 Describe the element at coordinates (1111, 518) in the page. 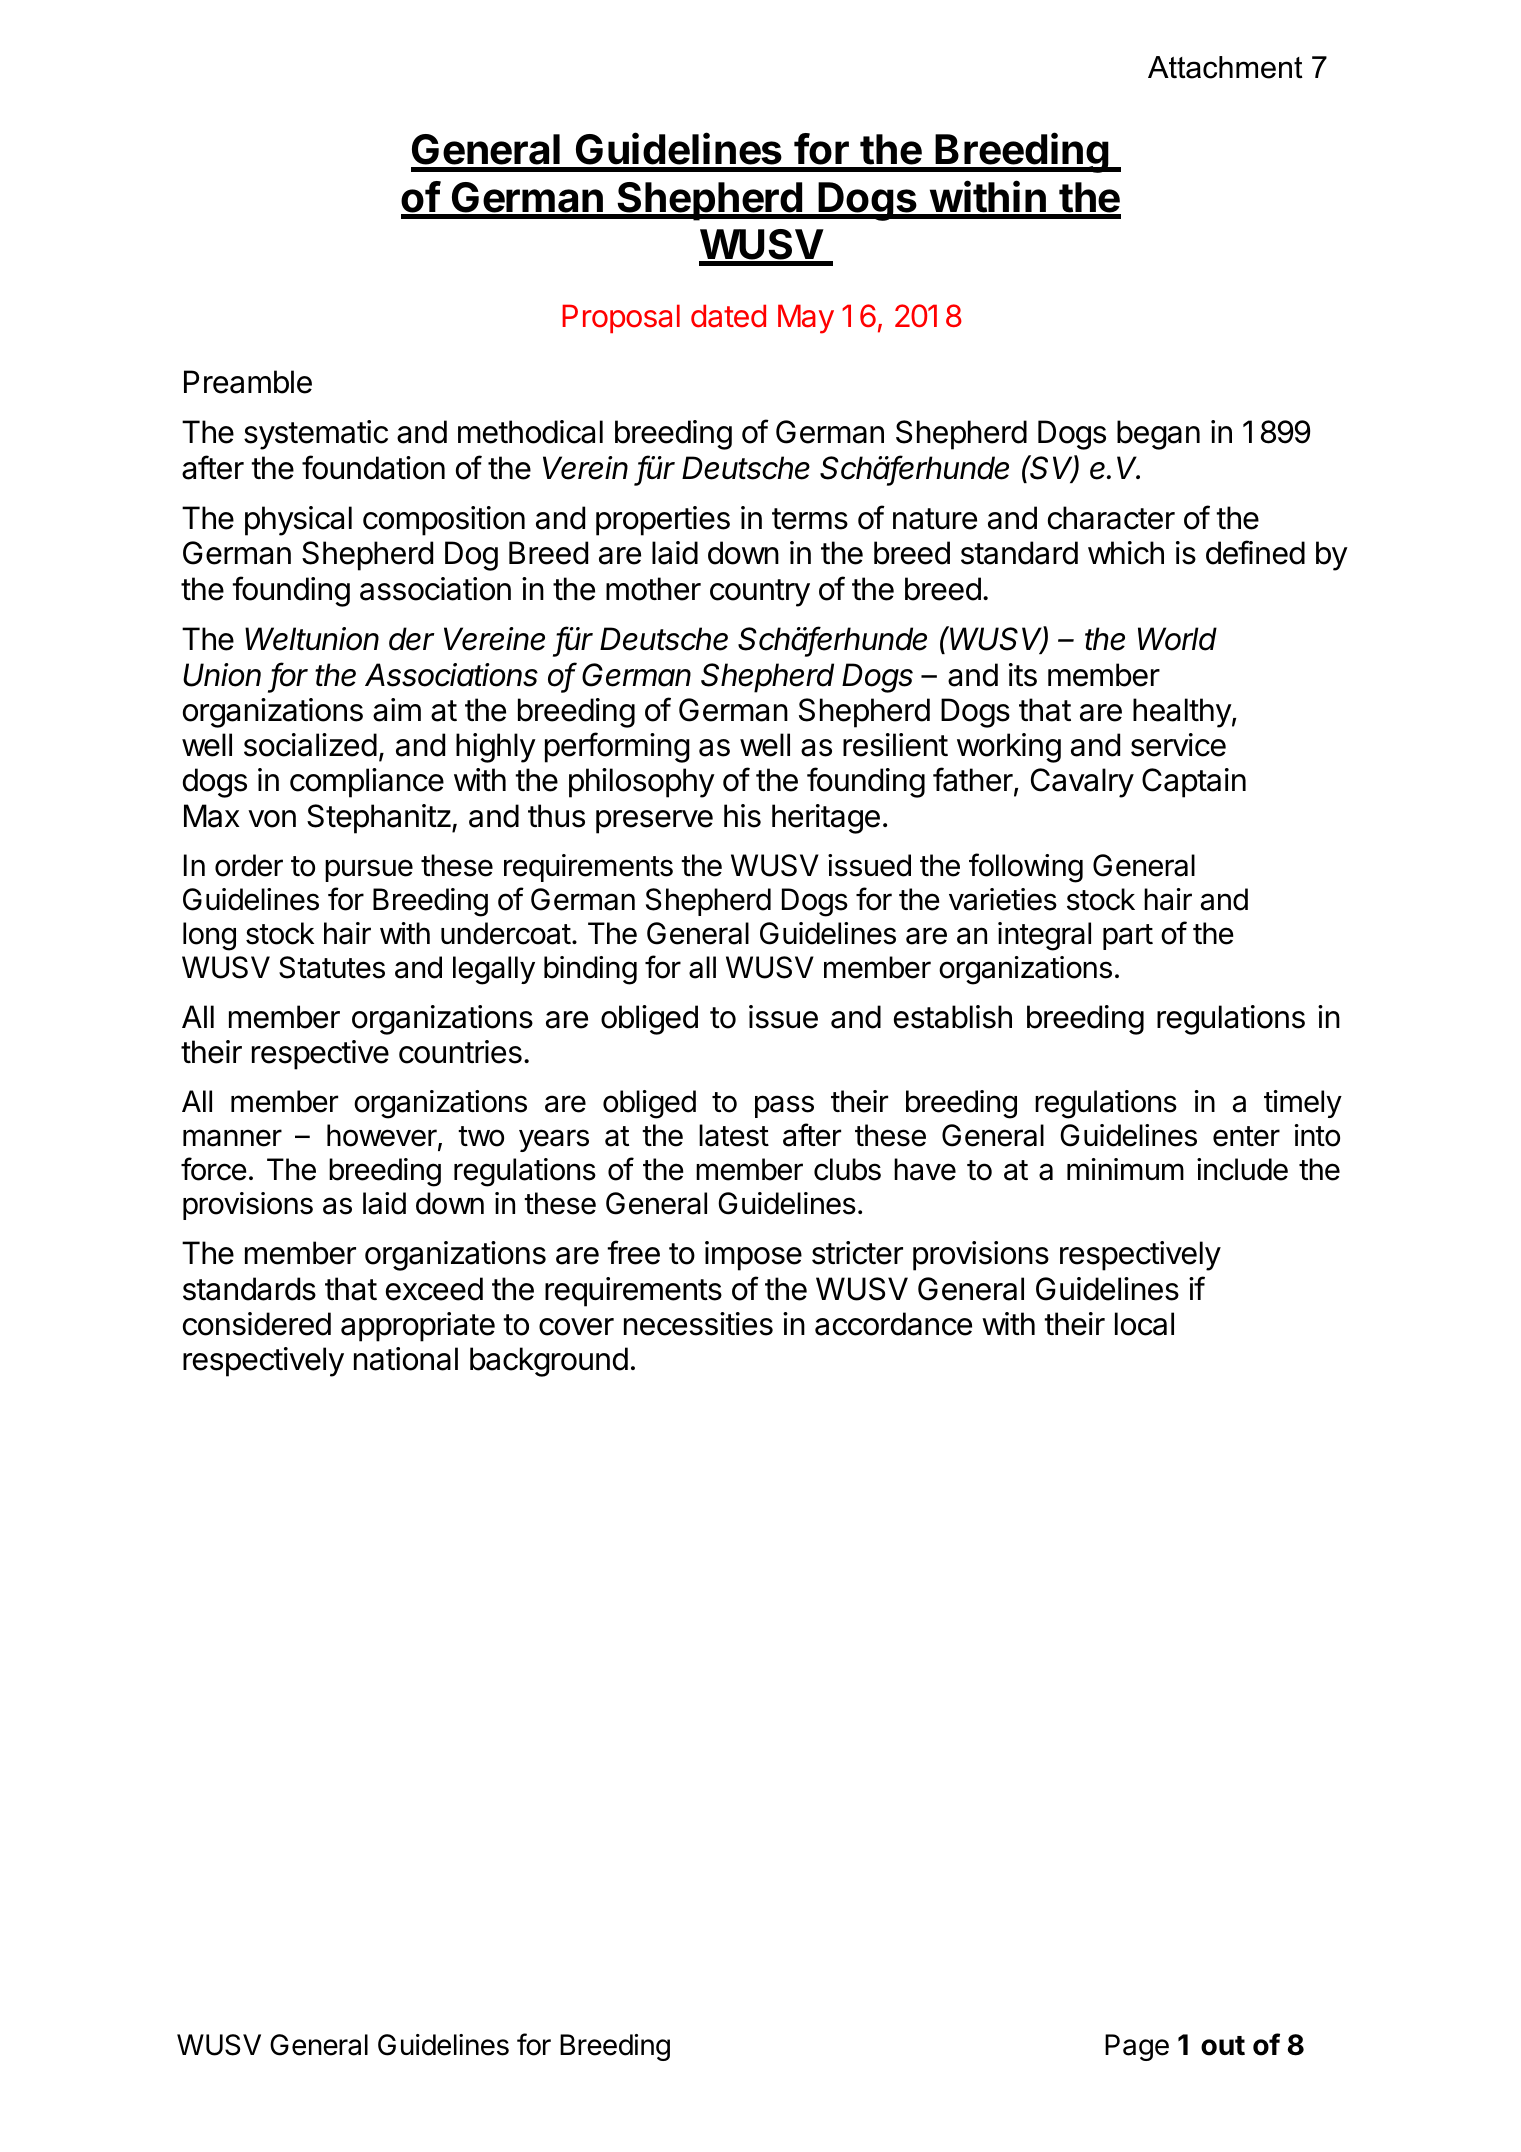

I see `character` at that location.
